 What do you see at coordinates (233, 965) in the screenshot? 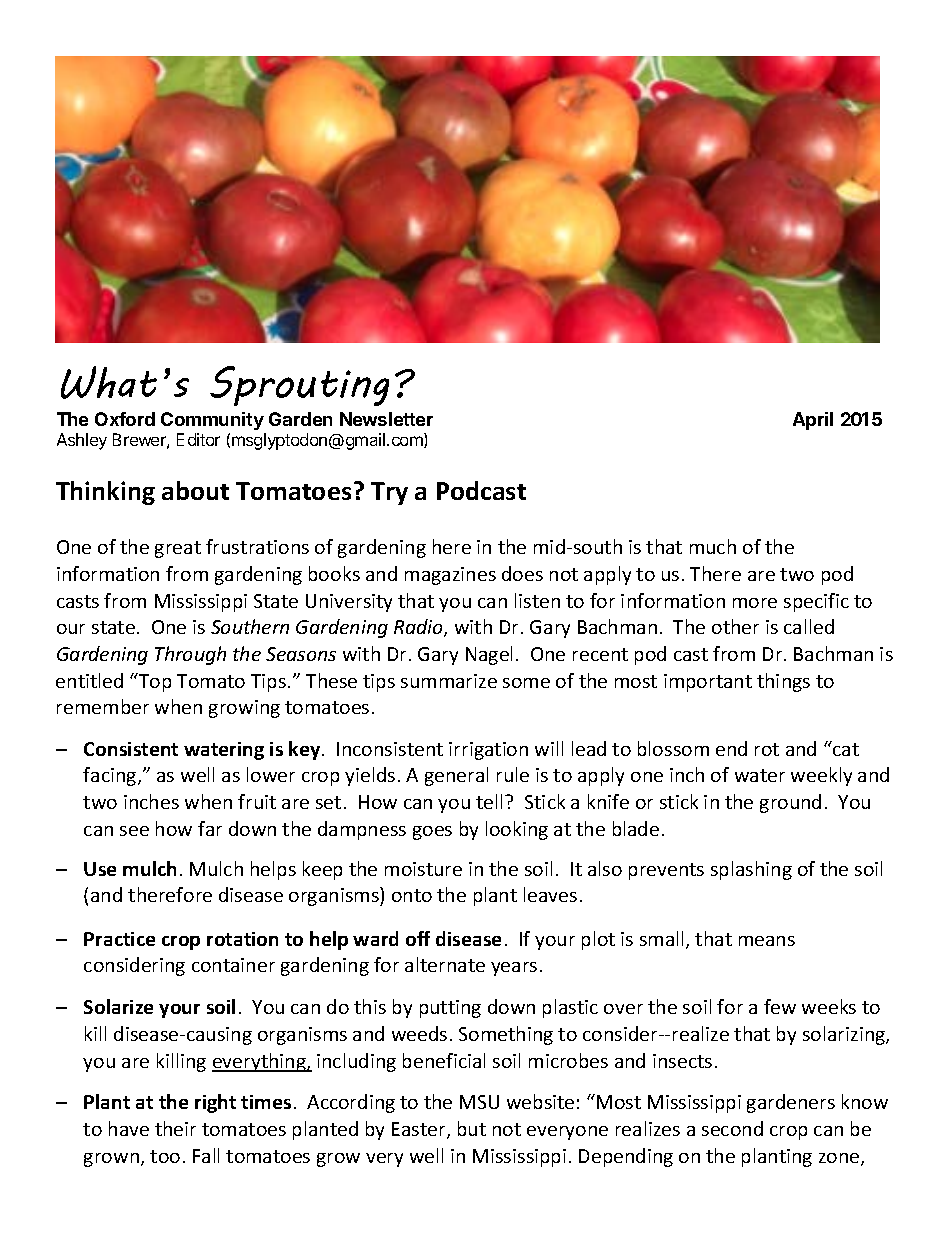
I see `container` at bounding box center [233, 965].
